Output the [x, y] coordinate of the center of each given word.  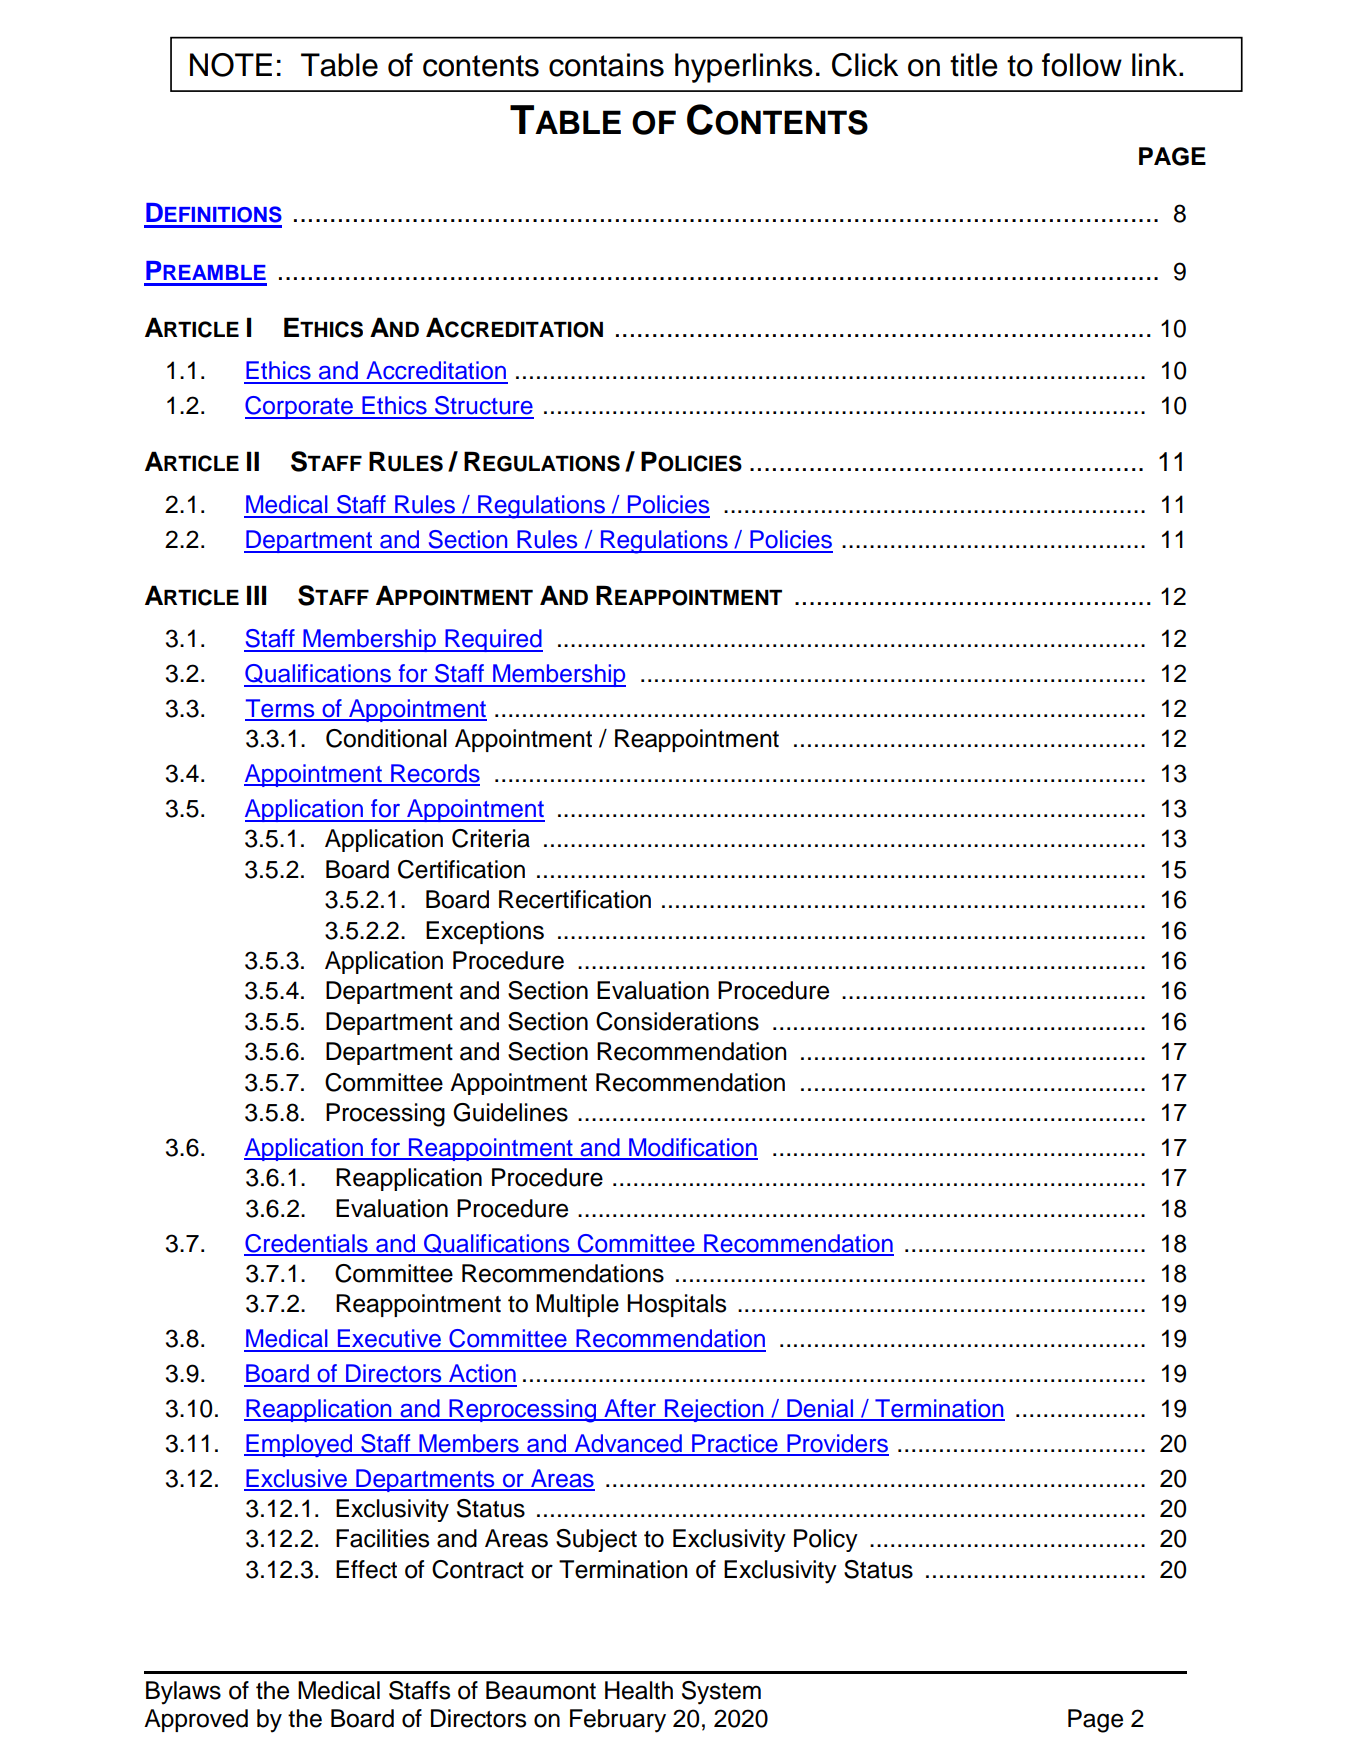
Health [639, 1690]
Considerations [677, 1021]
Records [434, 774]
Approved [196, 1720]
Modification [692, 1148]
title [974, 65]
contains [606, 65]
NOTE [231, 65]
